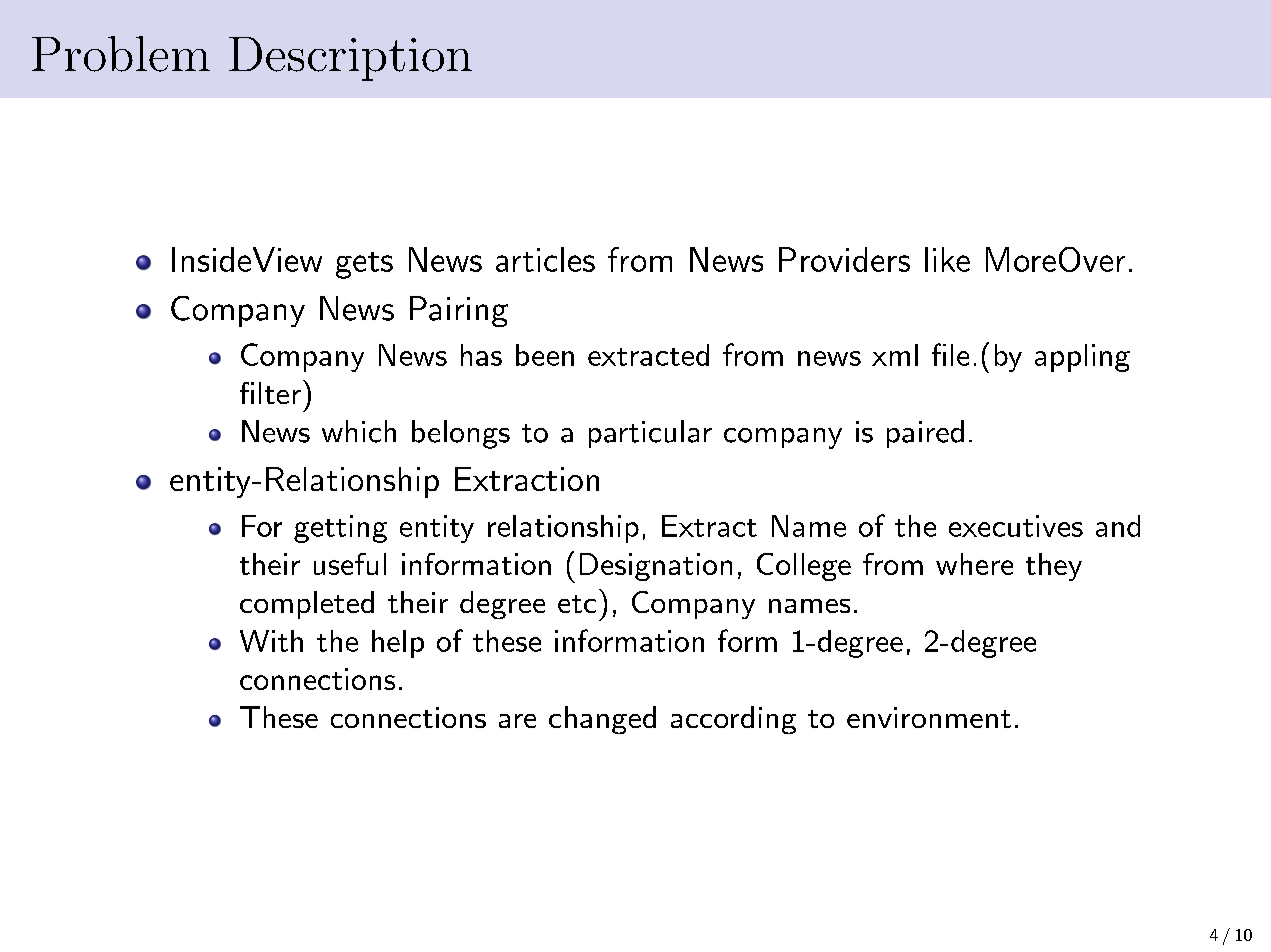 The width and height of the screenshot is (1271, 952). Describe the element at coordinates (270, 393) in the screenshot. I see `filter` at that location.
